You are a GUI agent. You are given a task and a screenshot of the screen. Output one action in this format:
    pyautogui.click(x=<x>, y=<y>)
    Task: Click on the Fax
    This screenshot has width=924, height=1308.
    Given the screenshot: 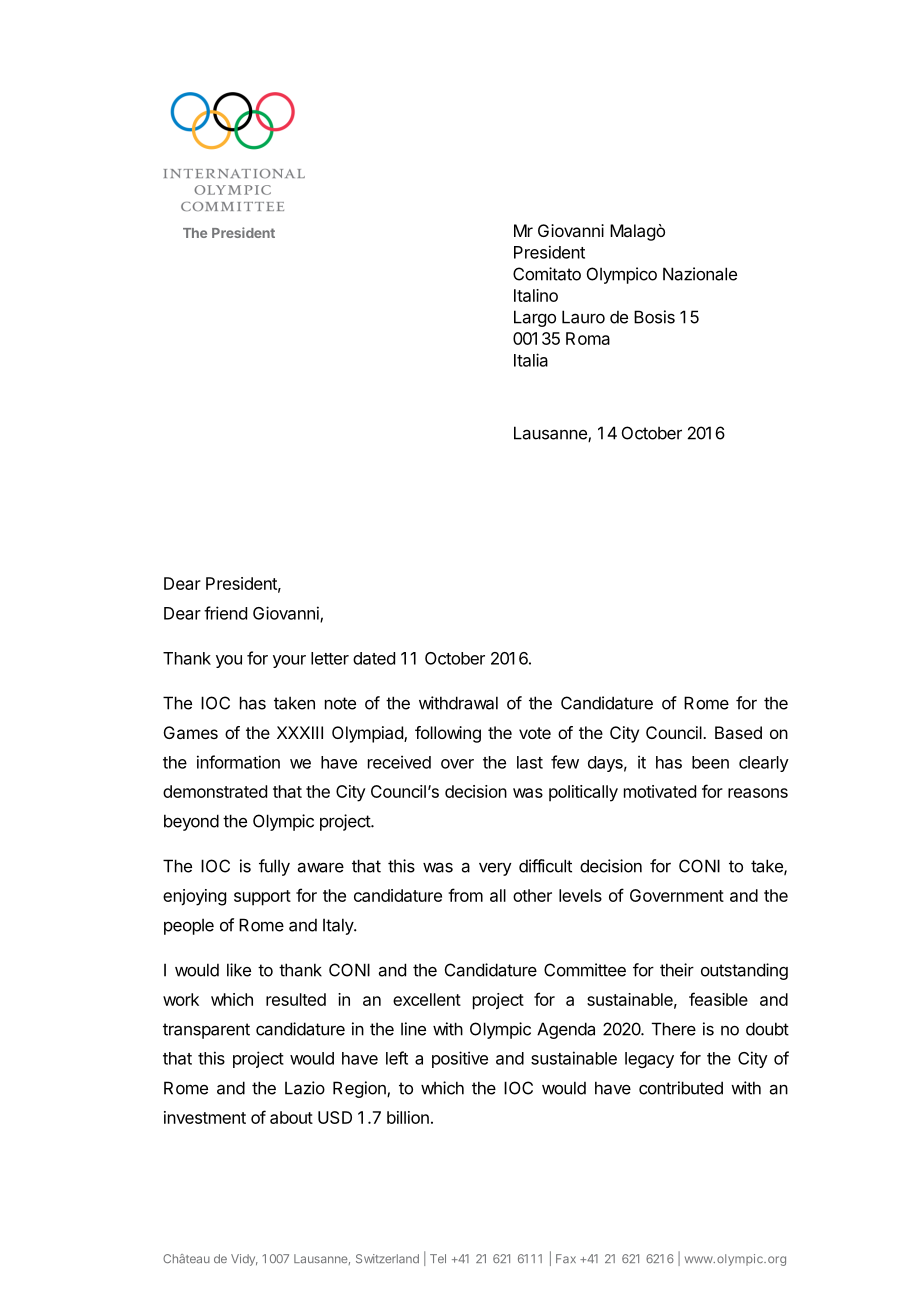 What is the action you would take?
    pyautogui.click(x=566, y=1258)
